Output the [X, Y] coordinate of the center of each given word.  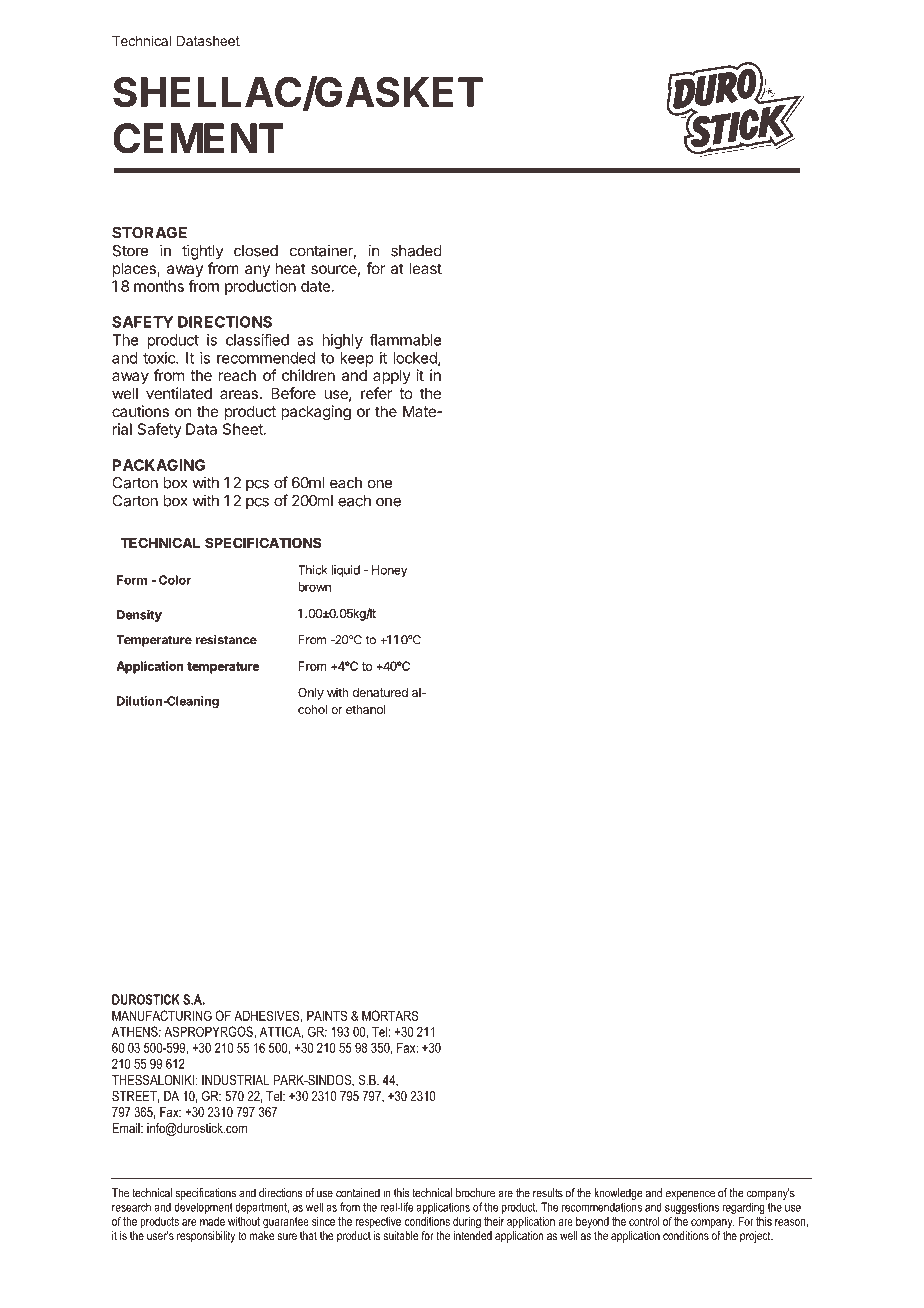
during [467, 1223]
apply [392, 376]
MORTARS [390, 1015]
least [426, 268]
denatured [380, 692]
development [203, 1208]
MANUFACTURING [162, 1015]
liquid [346, 571]
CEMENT [198, 138]
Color [175, 580]
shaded [416, 251]
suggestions [692, 1209]
